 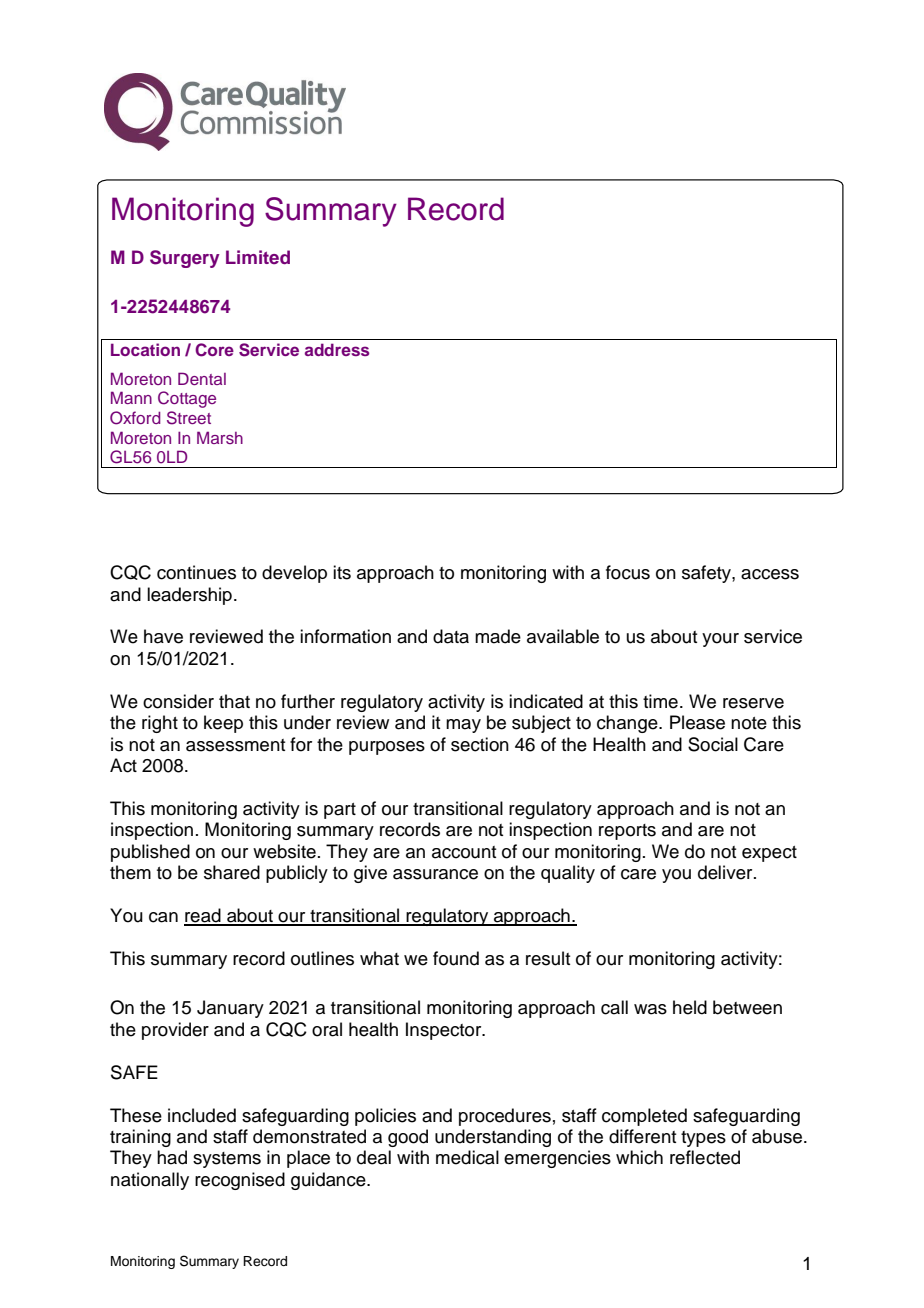 What do you see at coordinates (223, 724) in the screenshot?
I see `keep` at bounding box center [223, 724].
